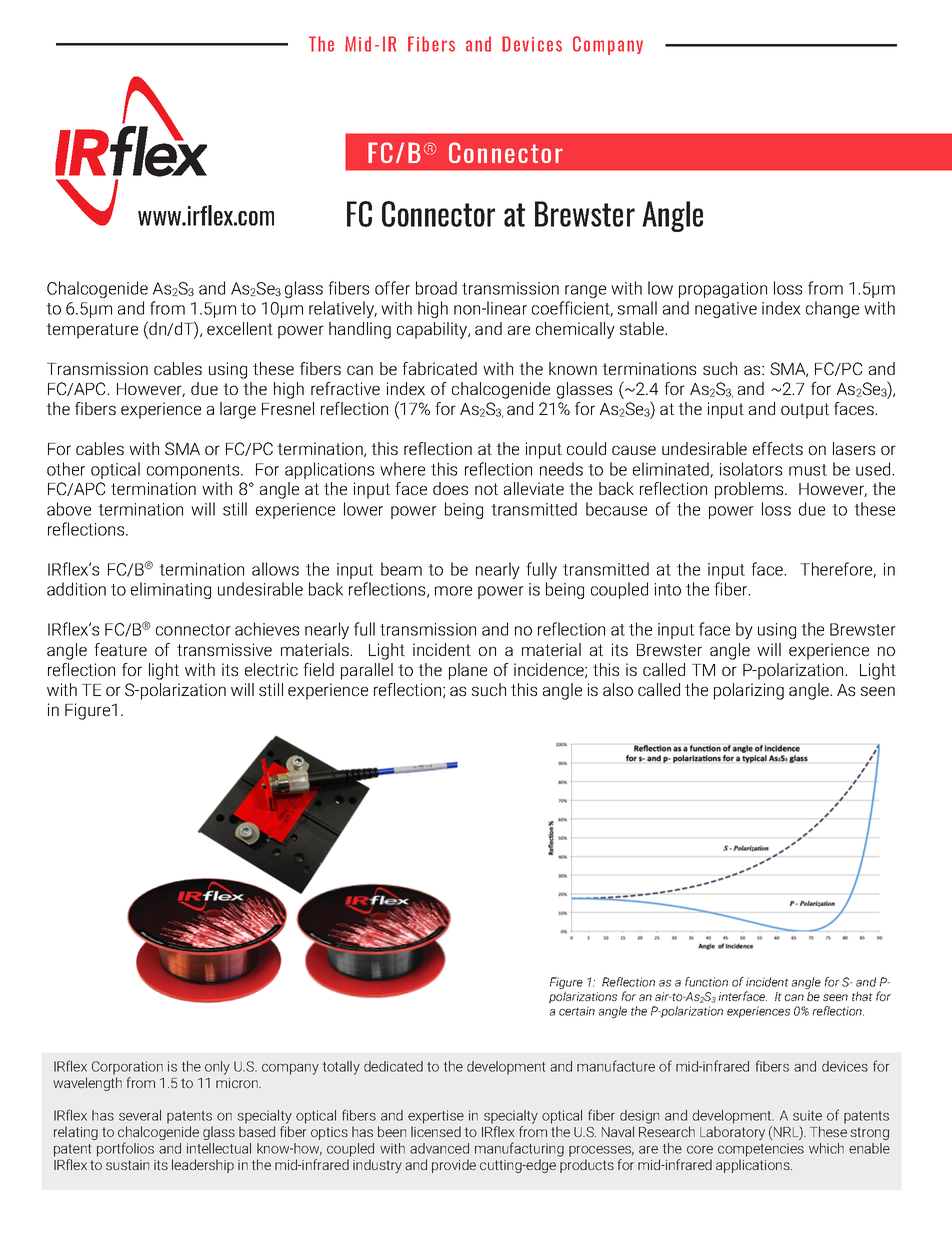 The width and height of the screenshot is (952, 1233). What do you see at coordinates (125, 1149) in the screenshot?
I see `portfolios` at bounding box center [125, 1149].
